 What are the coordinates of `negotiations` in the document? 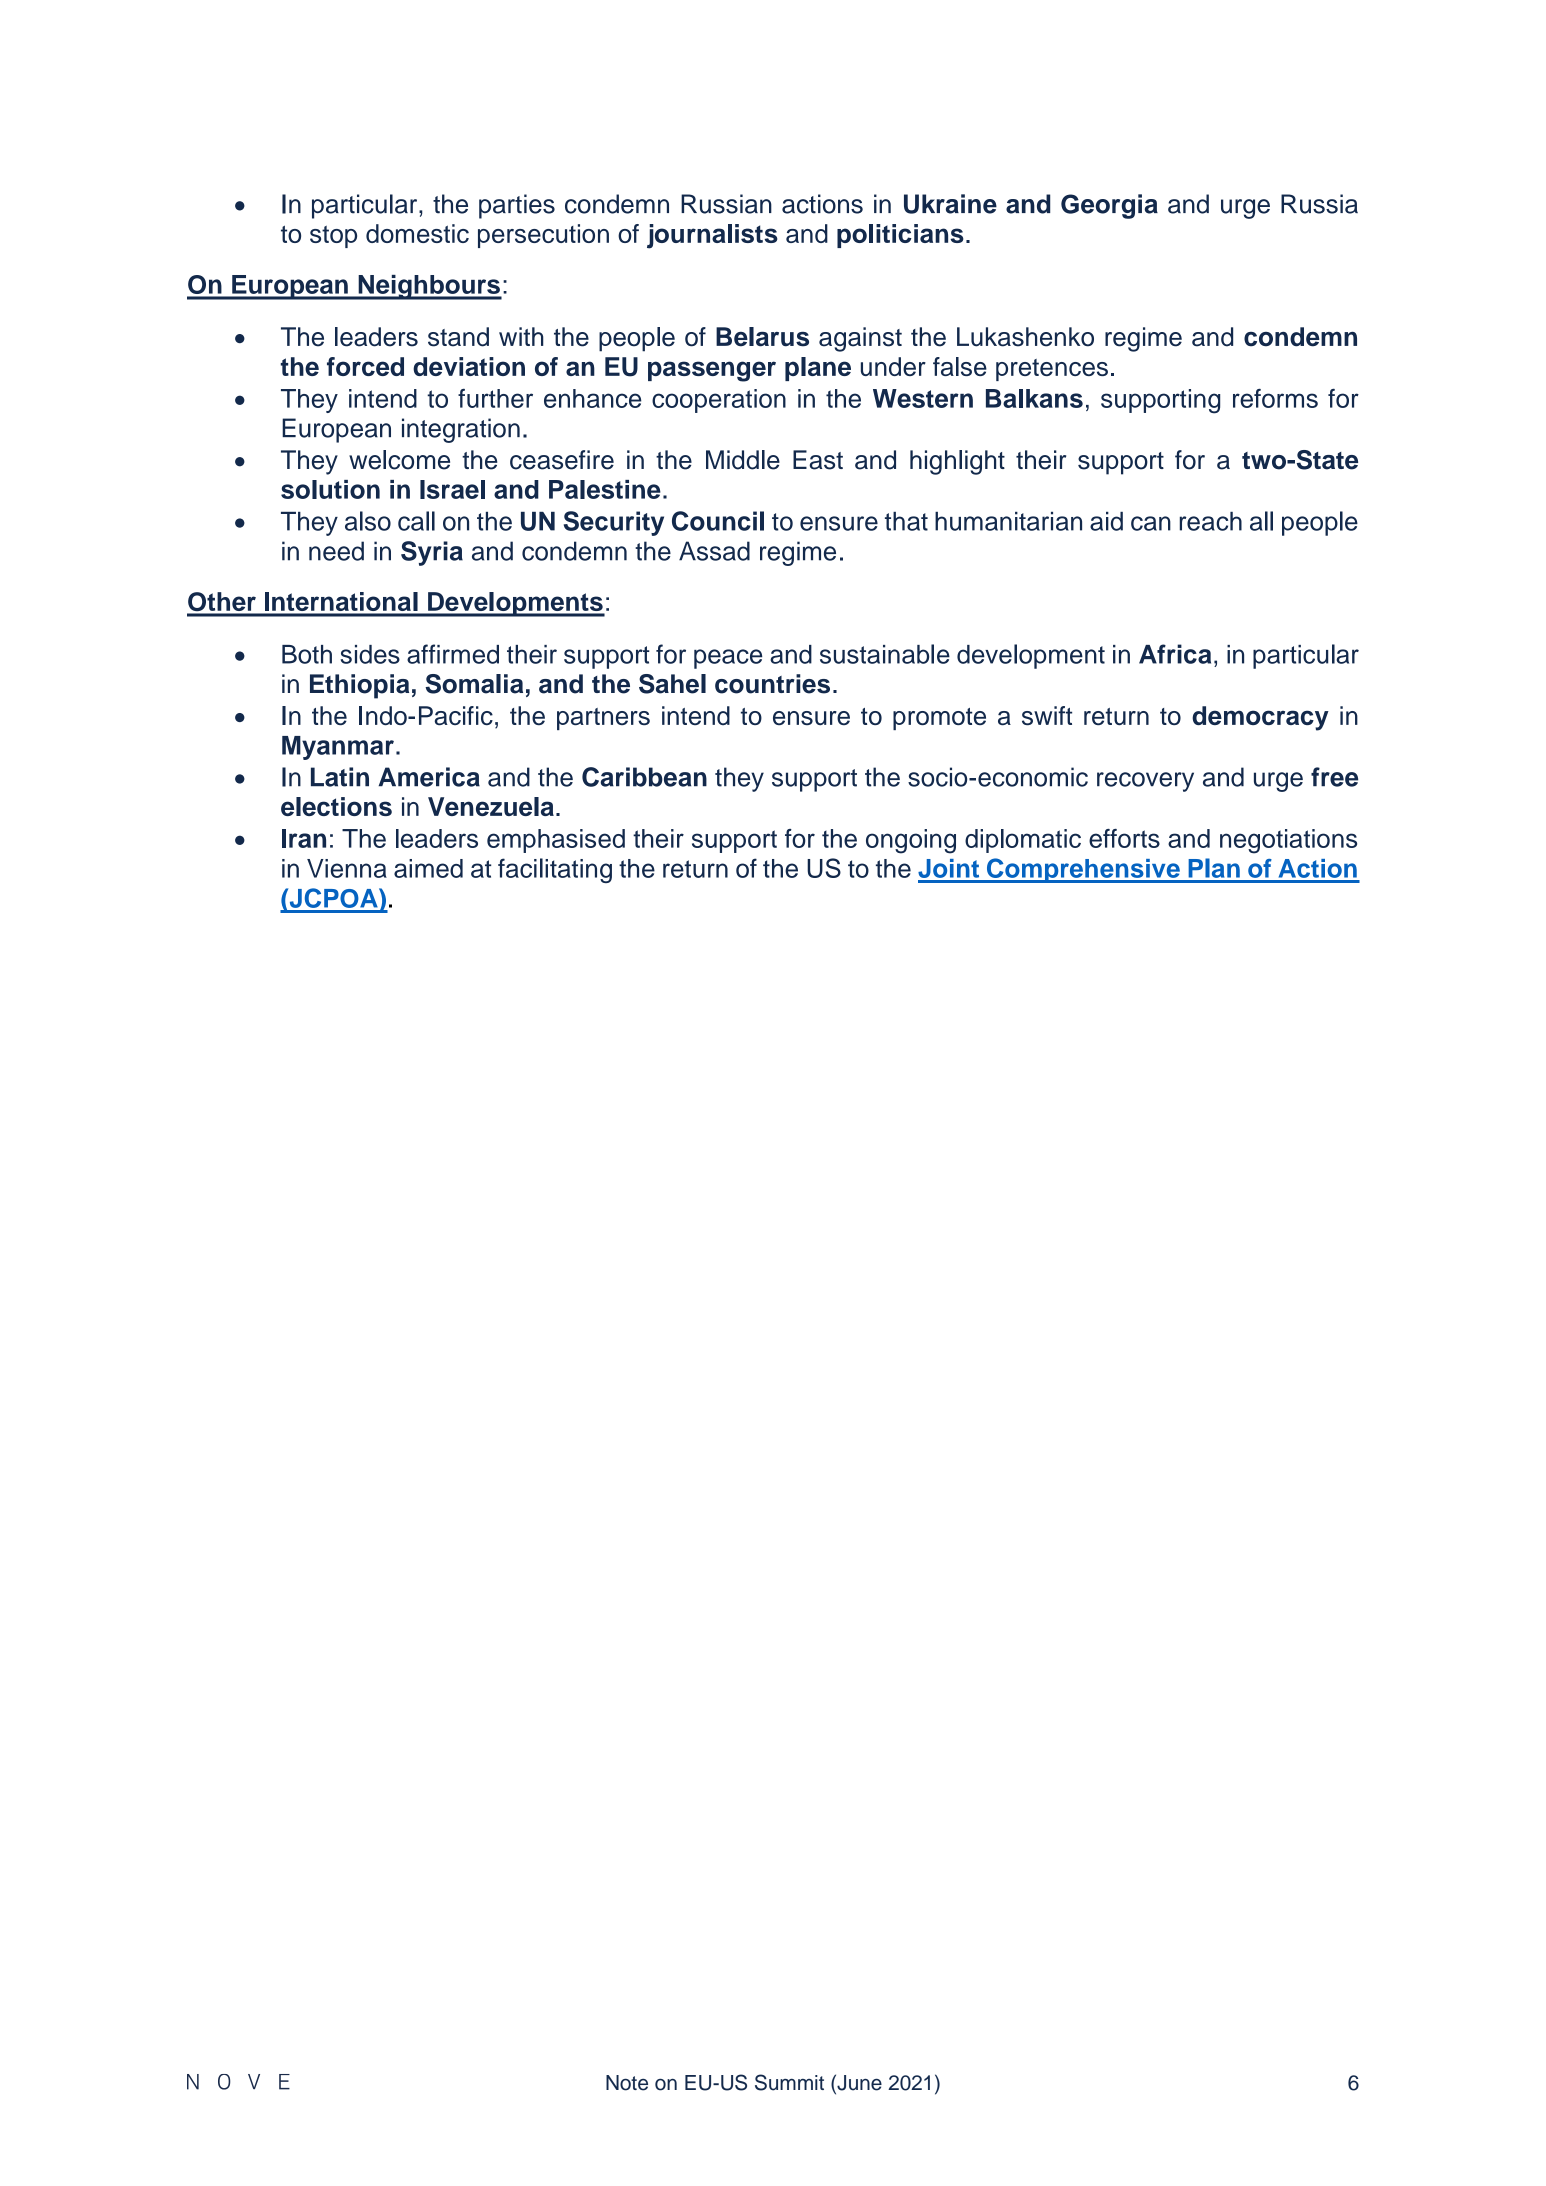 It's located at (1288, 841).
